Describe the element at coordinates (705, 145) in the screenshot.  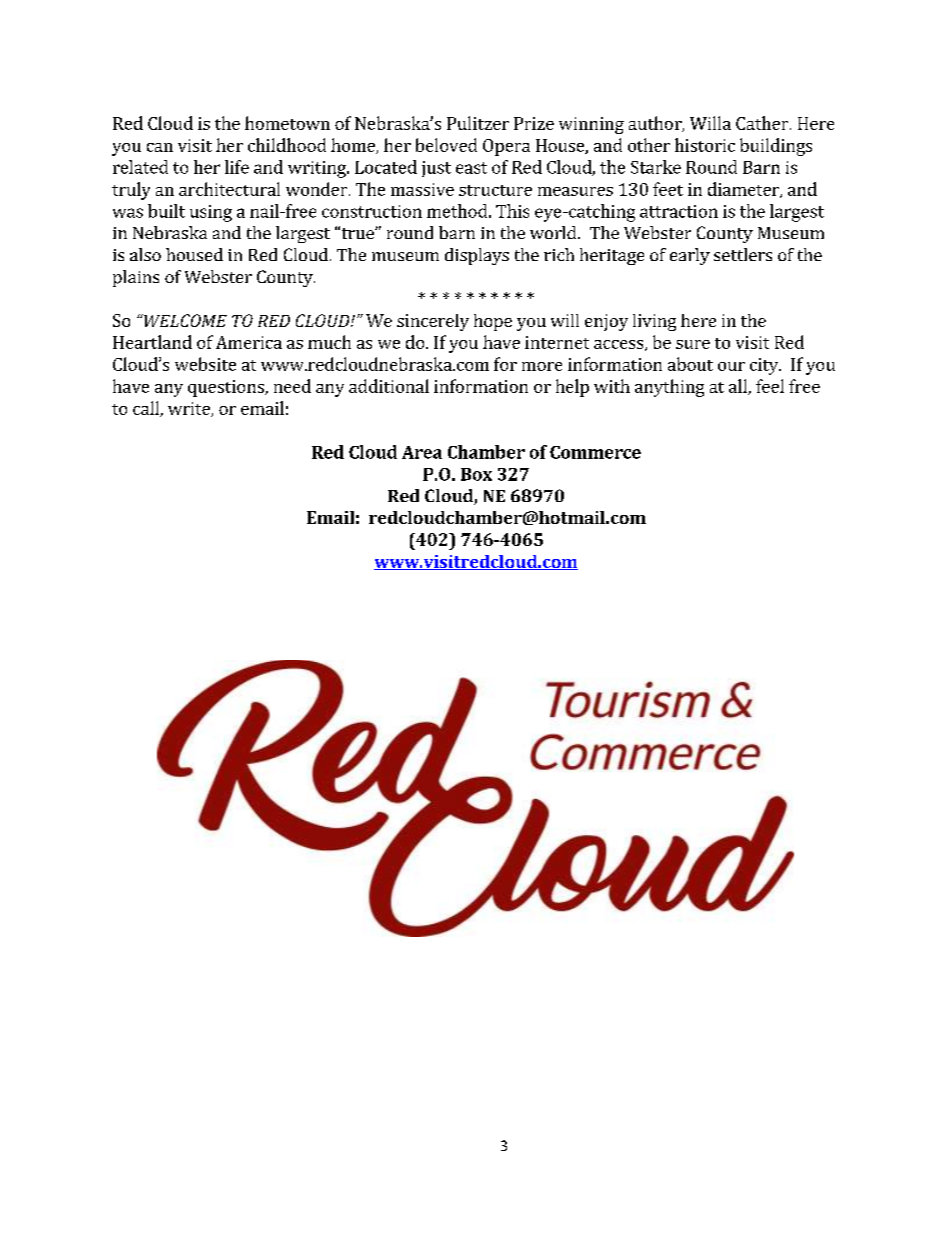
I see `historic` at that location.
